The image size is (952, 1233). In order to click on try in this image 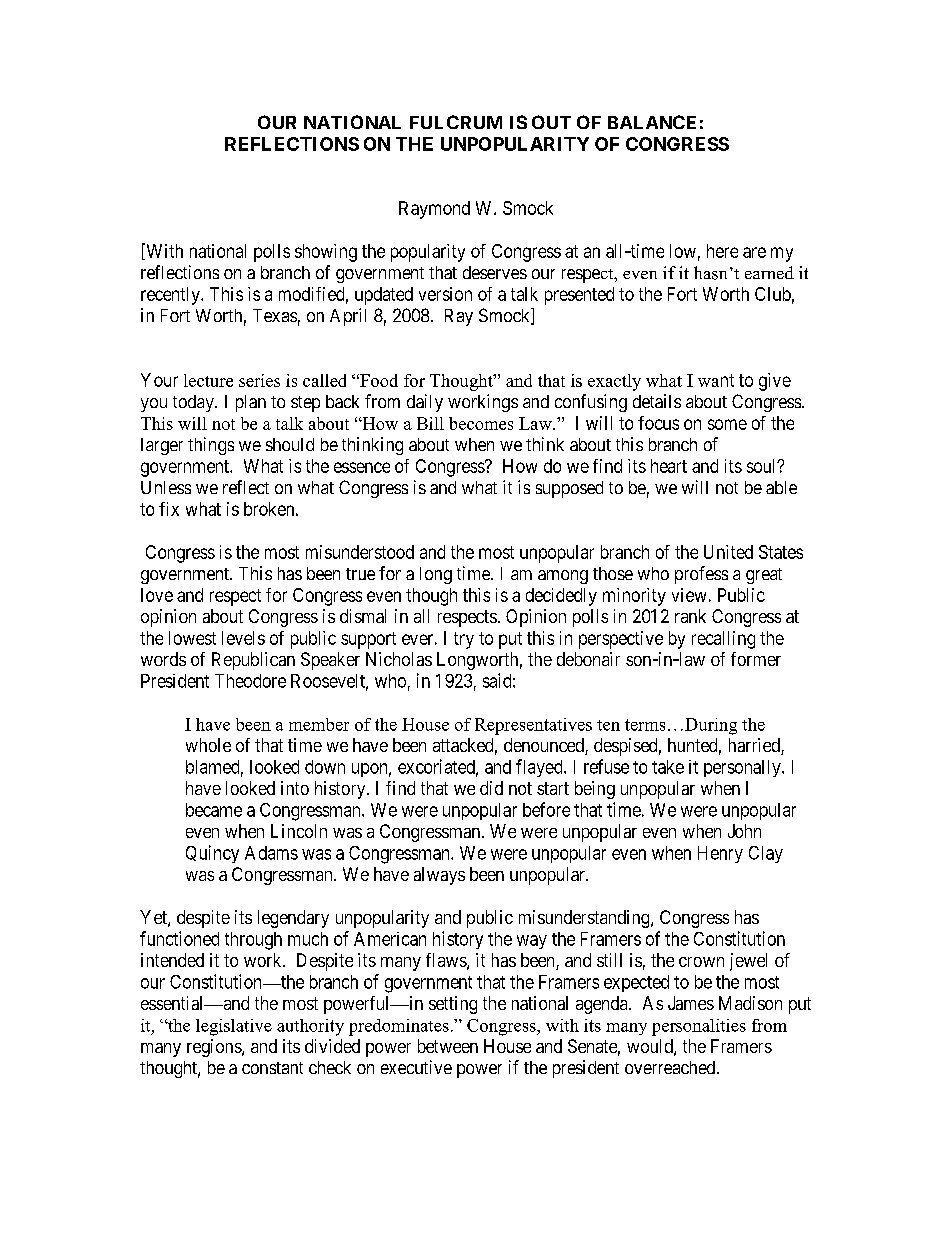, I will do `click(464, 640)`.
